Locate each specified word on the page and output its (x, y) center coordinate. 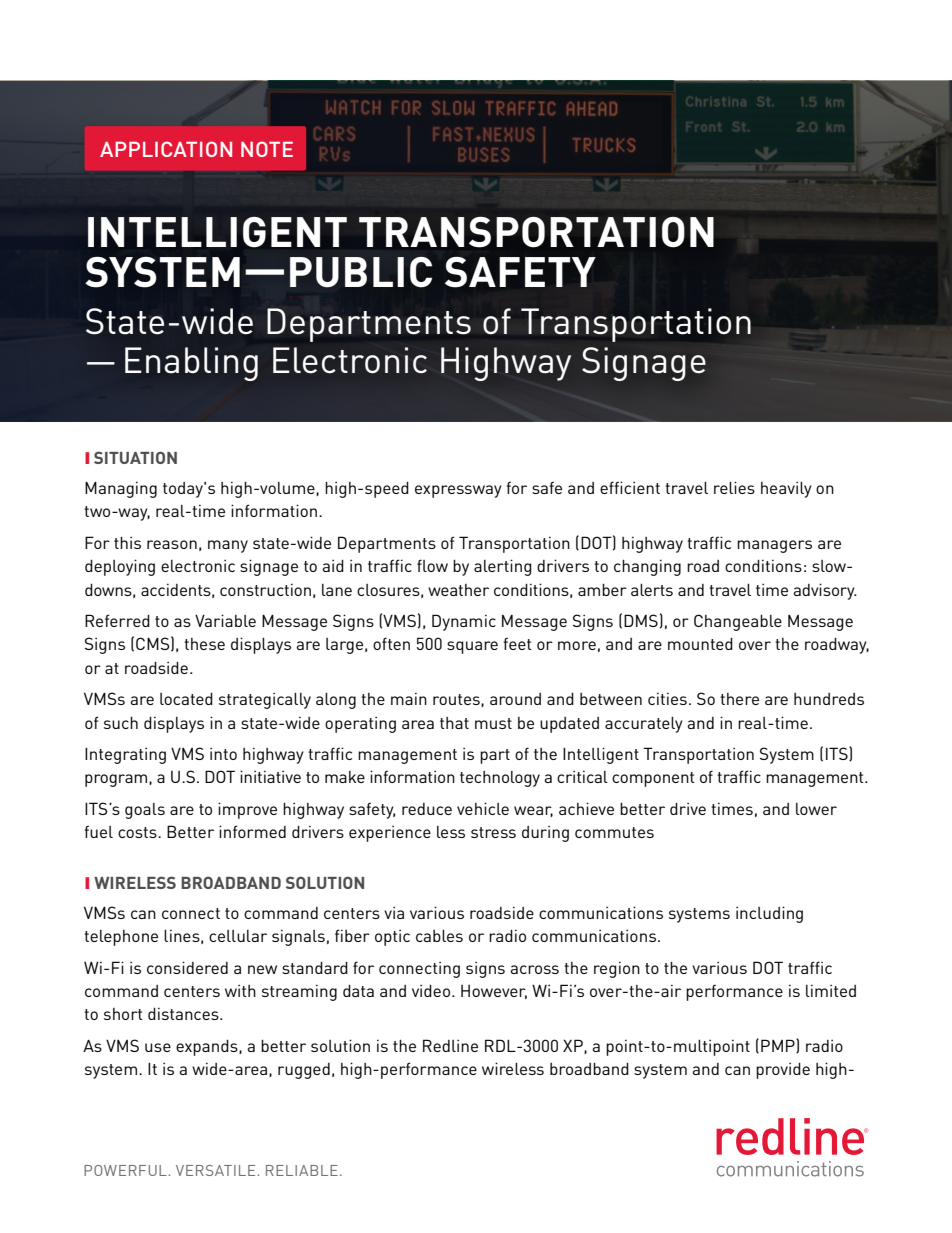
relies (734, 487)
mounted (700, 644)
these (204, 644)
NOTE (267, 149)
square (472, 647)
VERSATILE (217, 1170)
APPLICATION (166, 149)
